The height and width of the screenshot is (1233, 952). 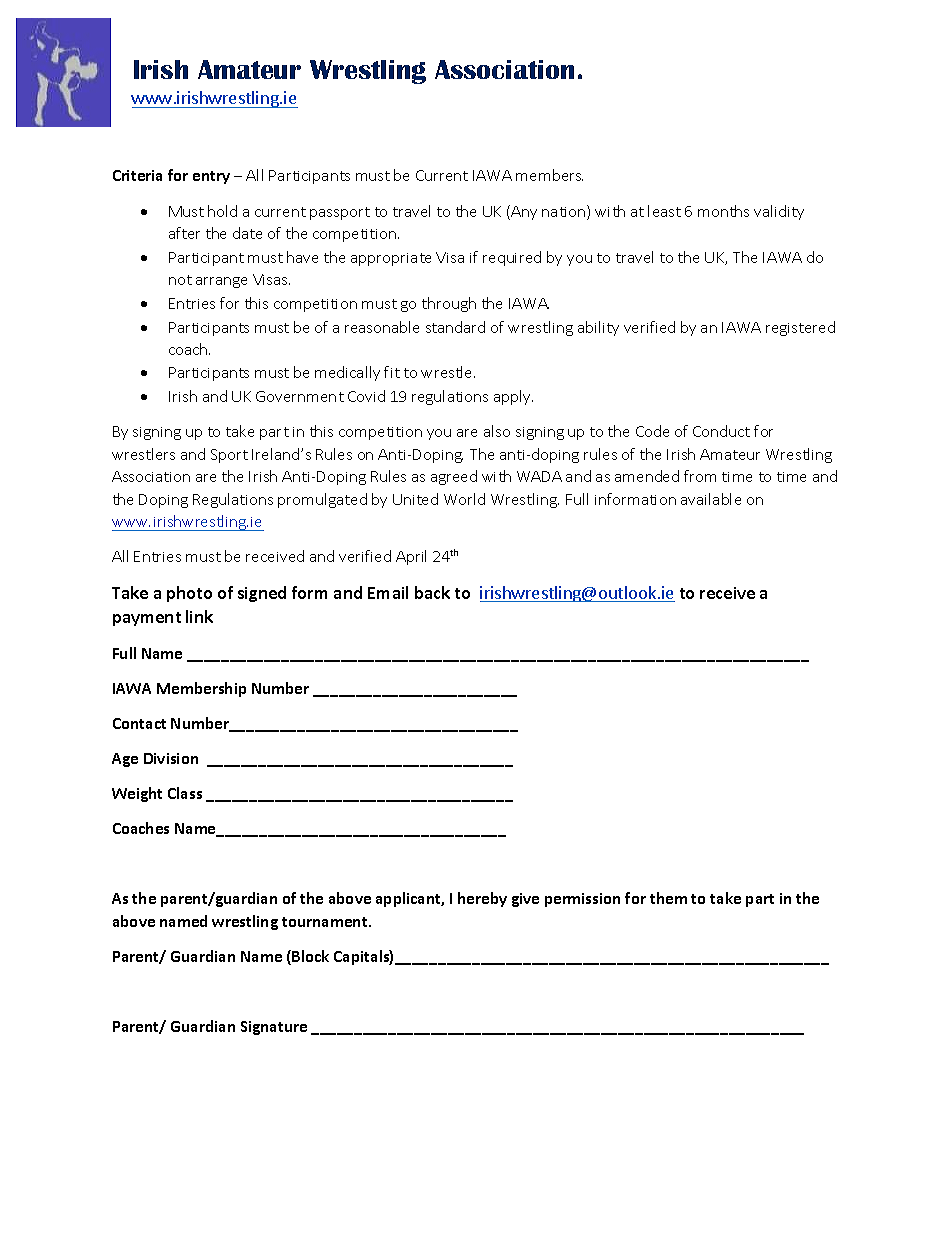 I want to click on Any, so click(x=523, y=212).
